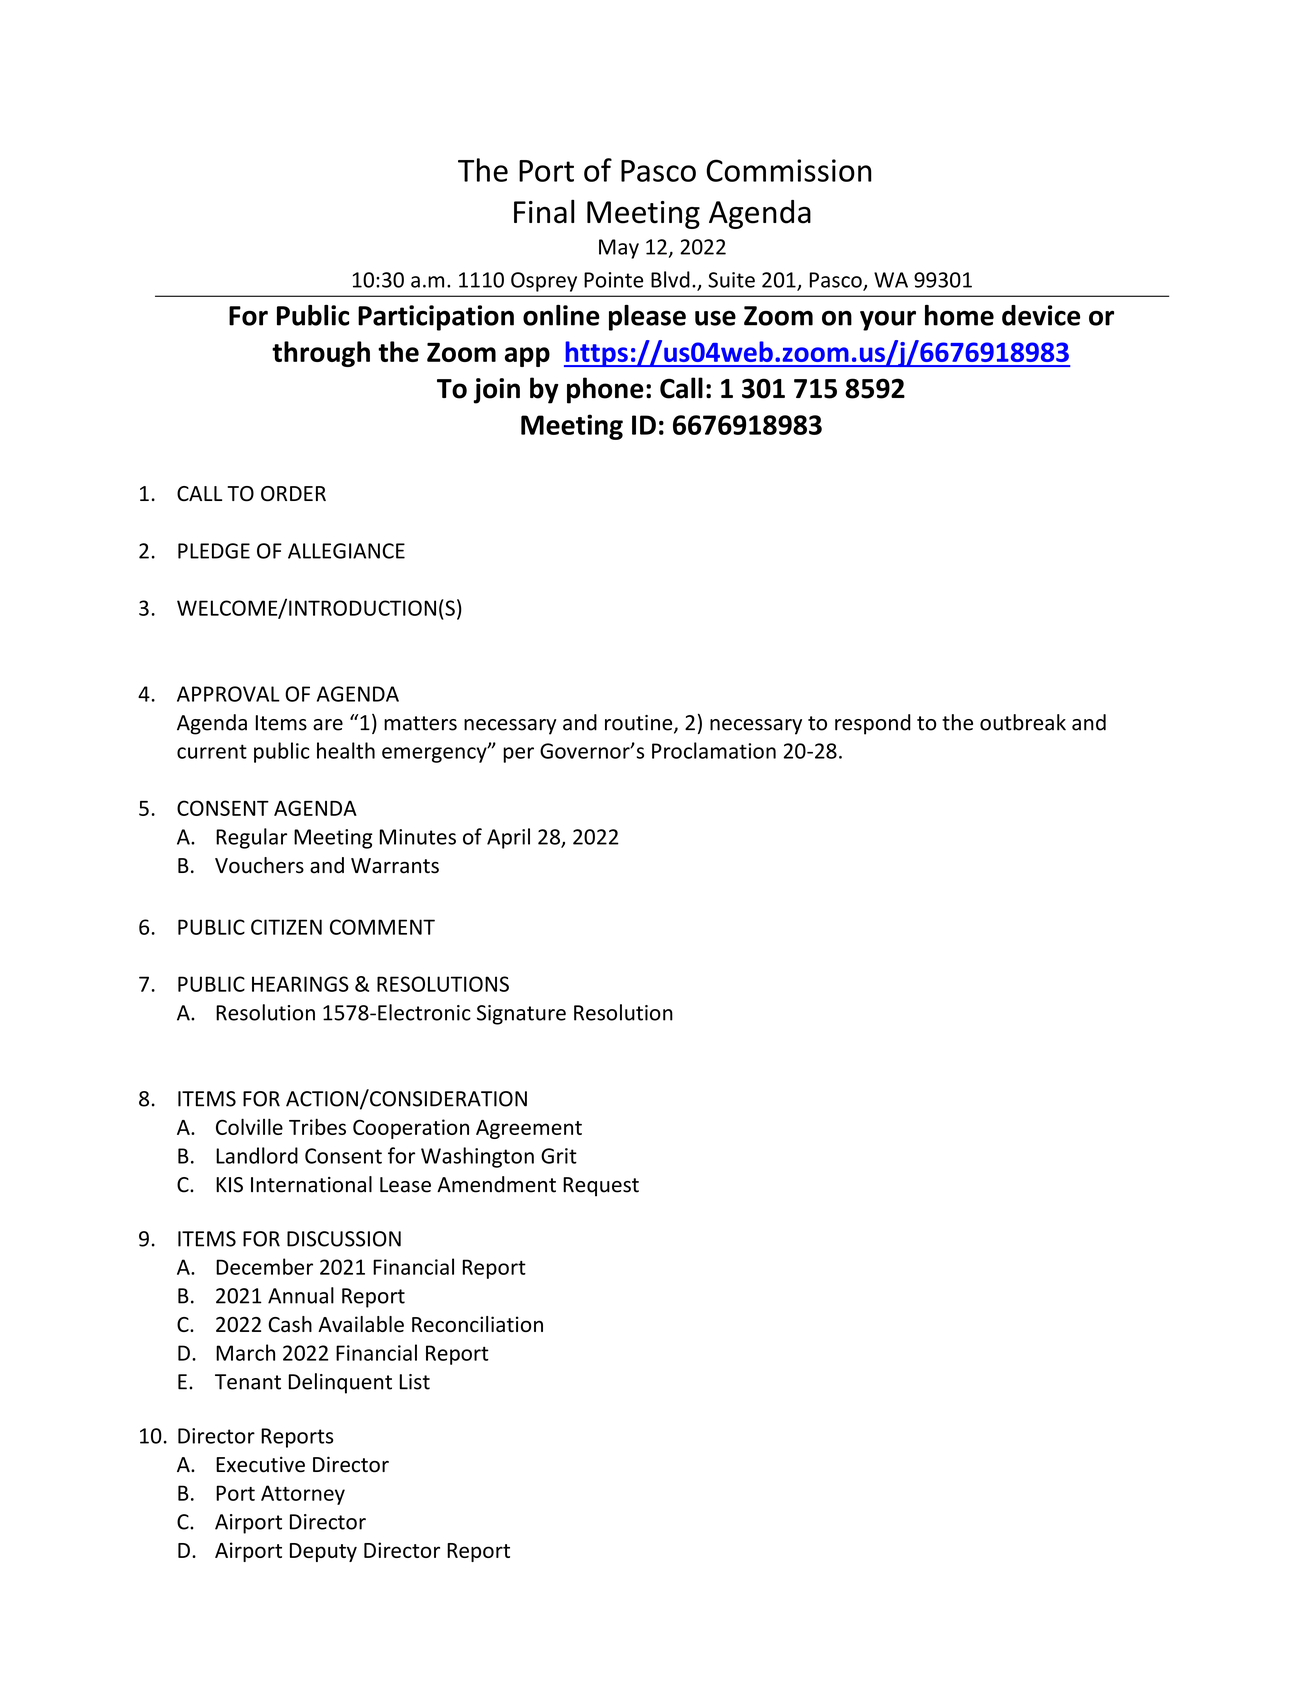  Describe the element at coordinates (328, 725) in the page. I see `are` at that location.
